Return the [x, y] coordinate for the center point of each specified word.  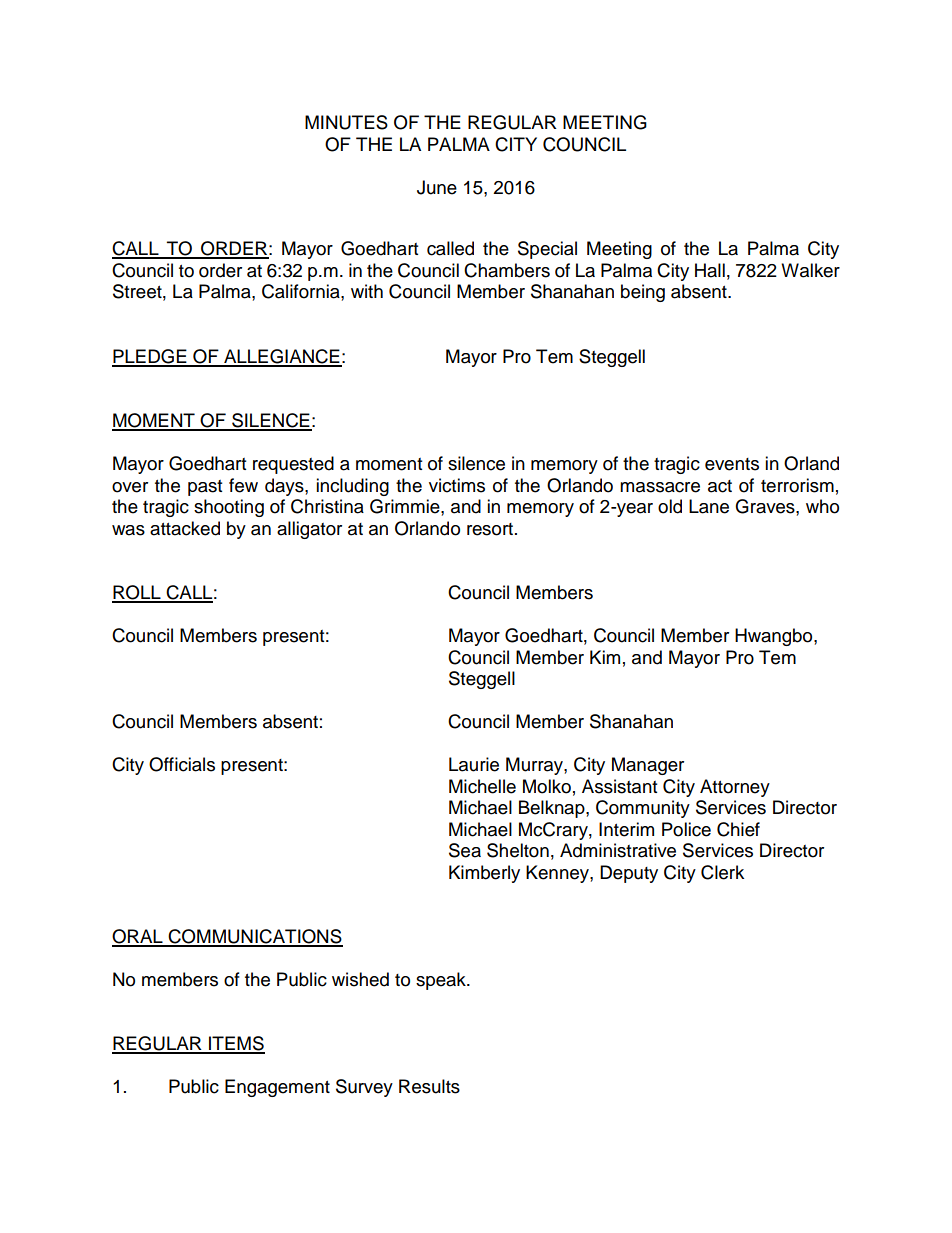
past [205, 488]
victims [457, 485]
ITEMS [236, 1044]
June [437, 187]
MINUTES [346, 122]
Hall [710, 270]
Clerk [722, 872]
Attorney [735, 788]
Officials [182, 764]
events [732, 464]
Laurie [474, 764]
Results [429, 1086]
